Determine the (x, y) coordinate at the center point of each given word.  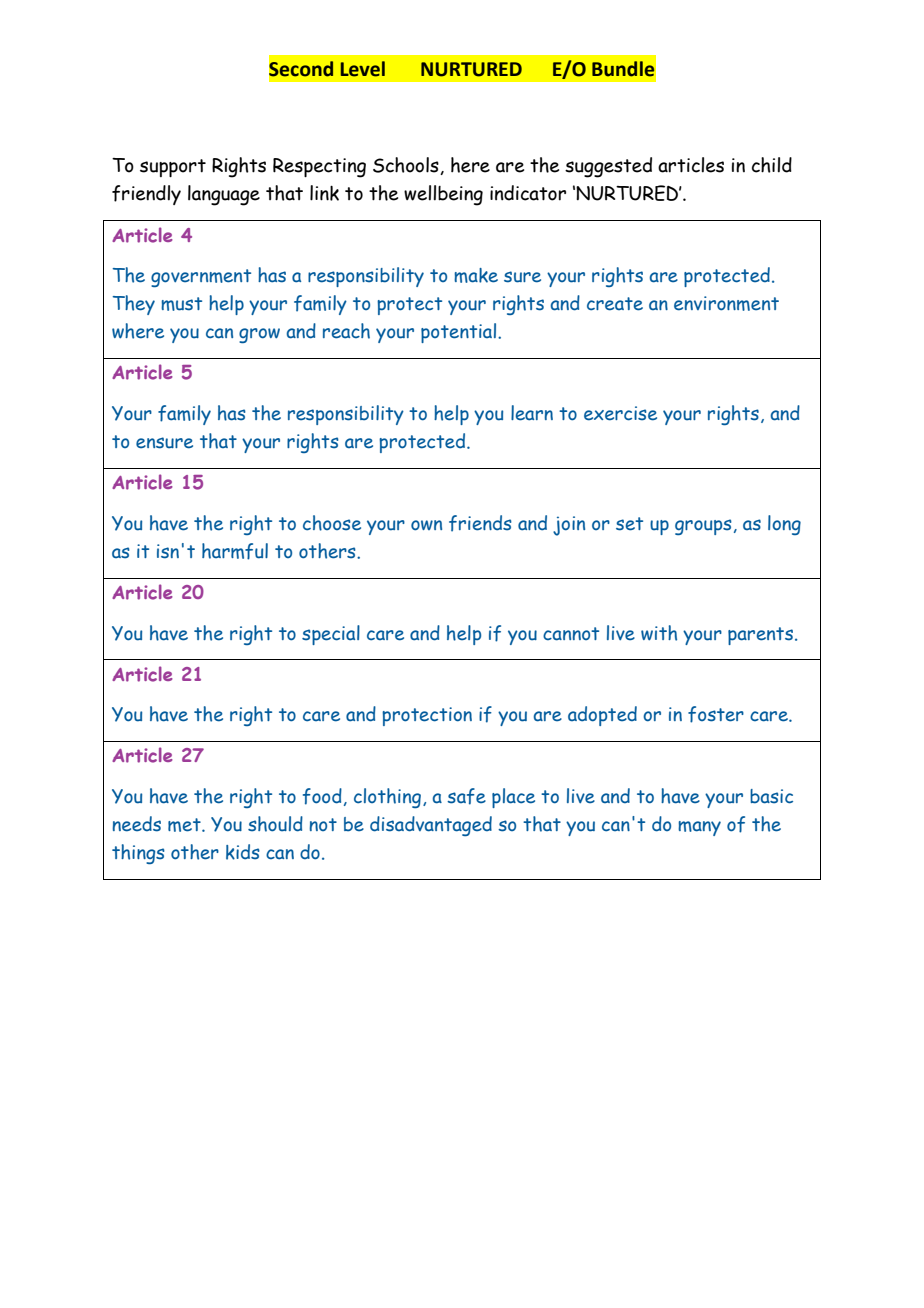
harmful (235, 551)
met (185, 825)
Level (363, 69)
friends (480, 523)
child (772, 165)
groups (703, 527)
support (173, 168)
